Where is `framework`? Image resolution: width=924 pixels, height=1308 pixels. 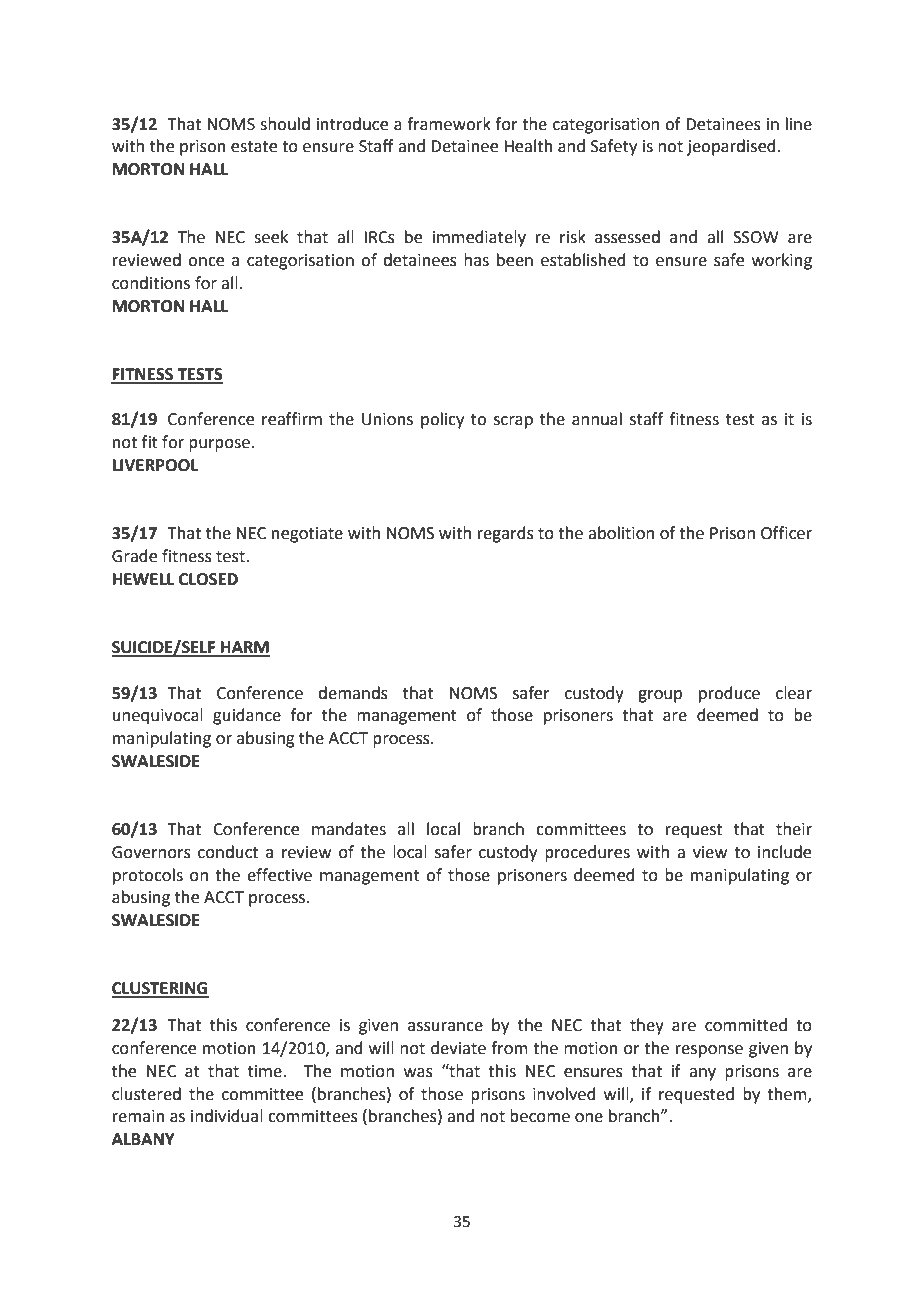
framework is located at coordinates (449, 124).
